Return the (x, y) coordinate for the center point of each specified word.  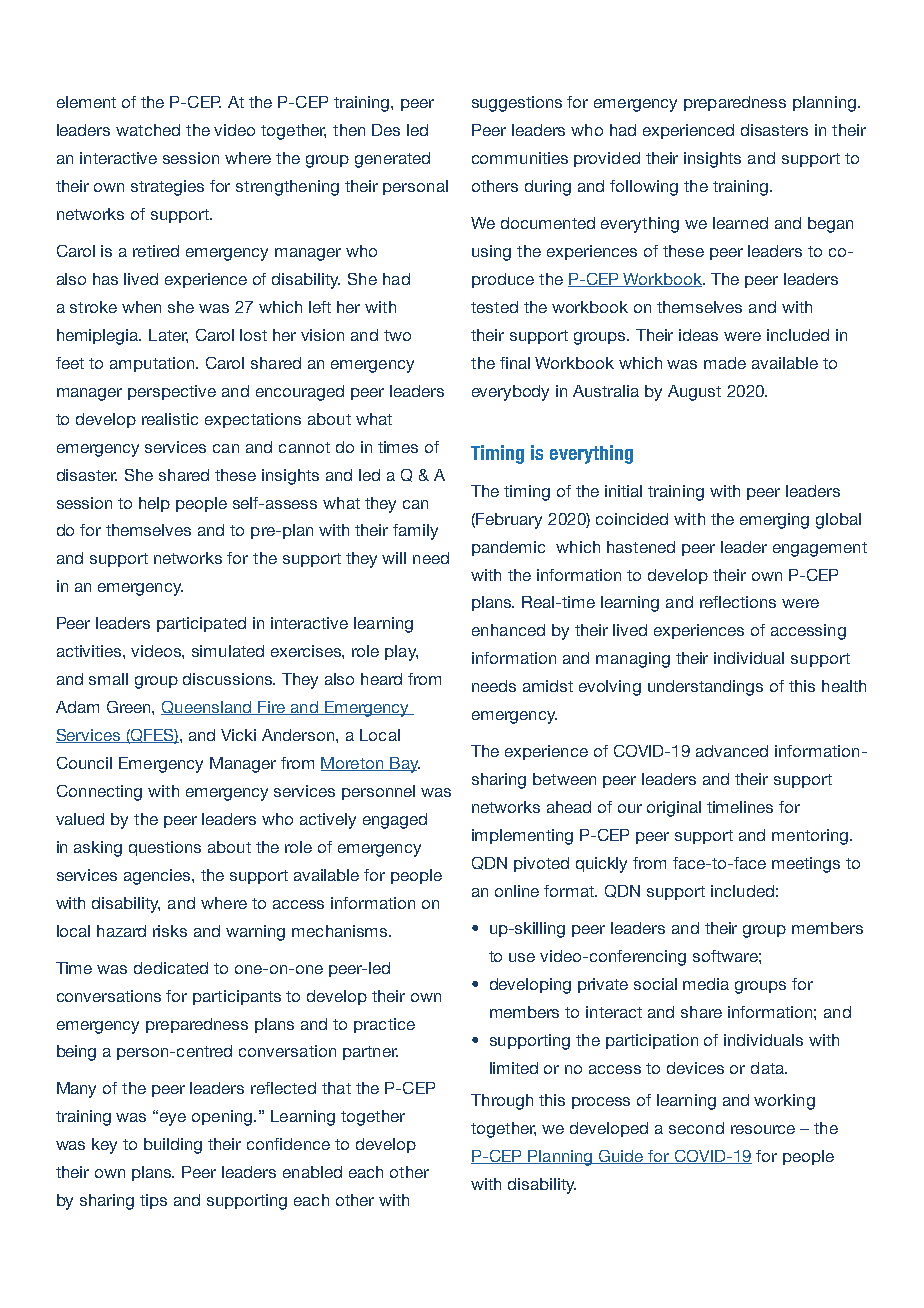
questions (165, 848)
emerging (774, 521)
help (154, 504)
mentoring (810, 837)
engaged (395, 821)
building (173, 1146)
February (509, 521)
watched (148, 130)
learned (740, 223)
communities (520, 158)
